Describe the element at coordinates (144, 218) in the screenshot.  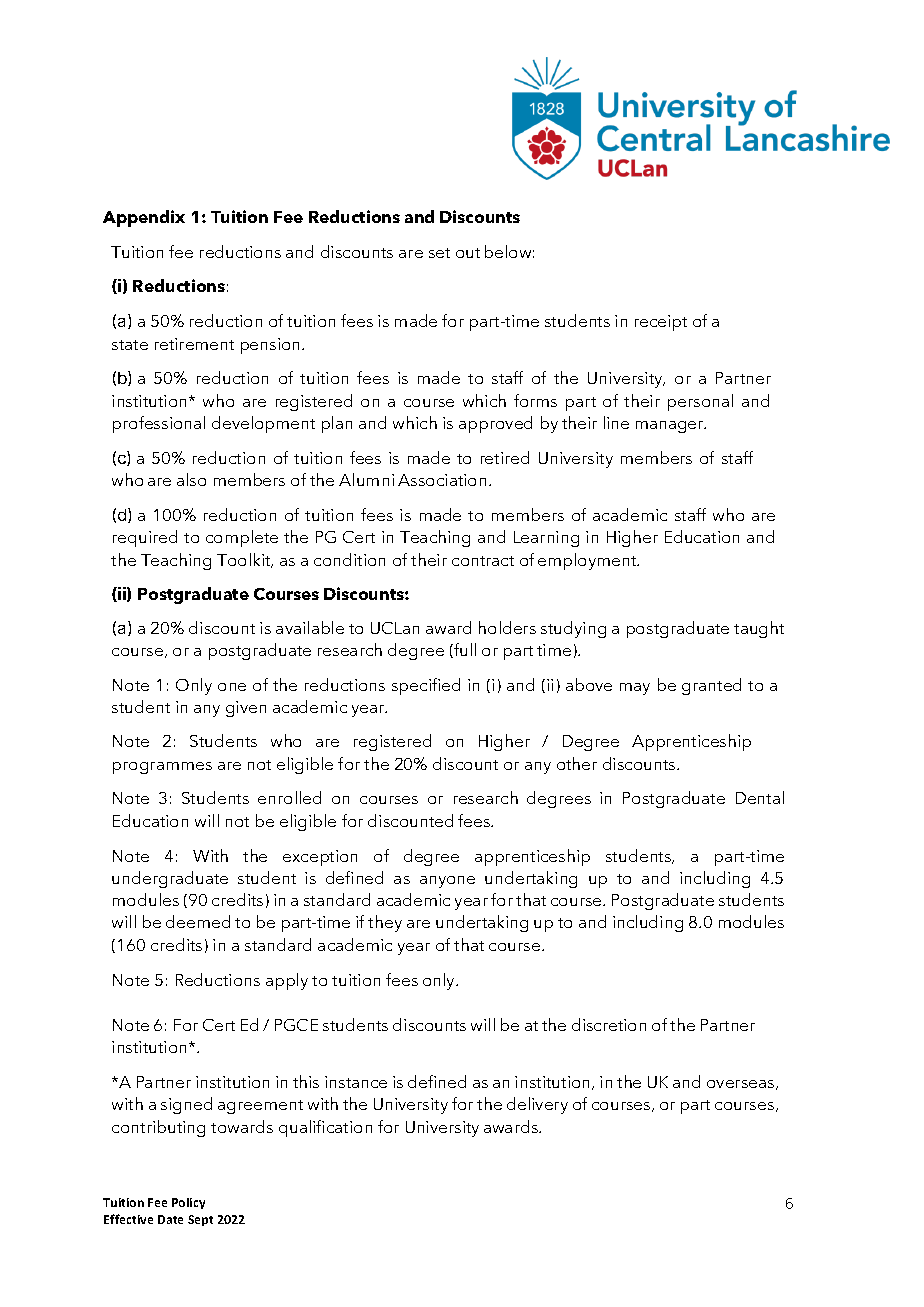
I see `Appendix` at that location.
